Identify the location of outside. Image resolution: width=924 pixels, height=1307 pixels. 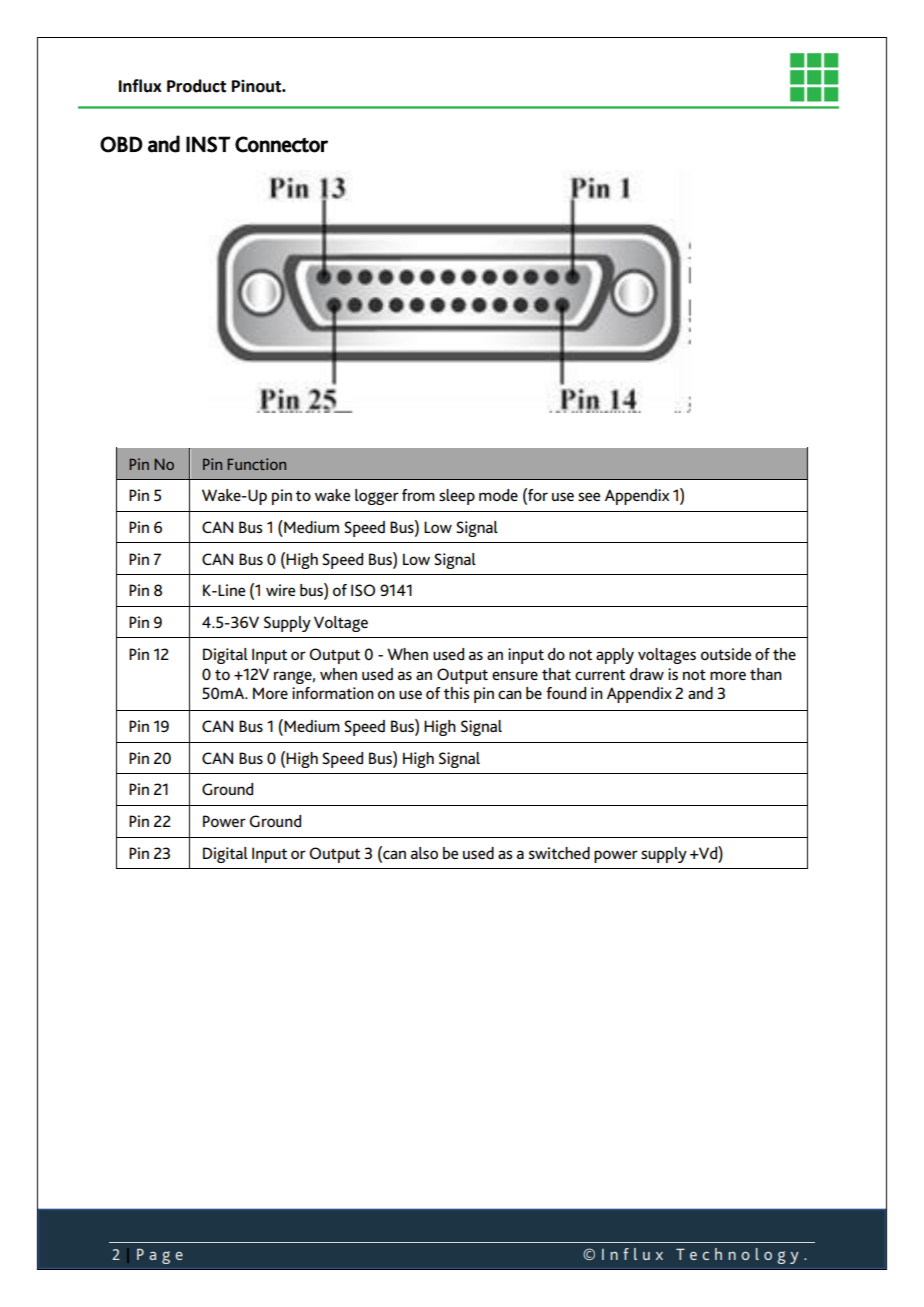
(726, 654).
